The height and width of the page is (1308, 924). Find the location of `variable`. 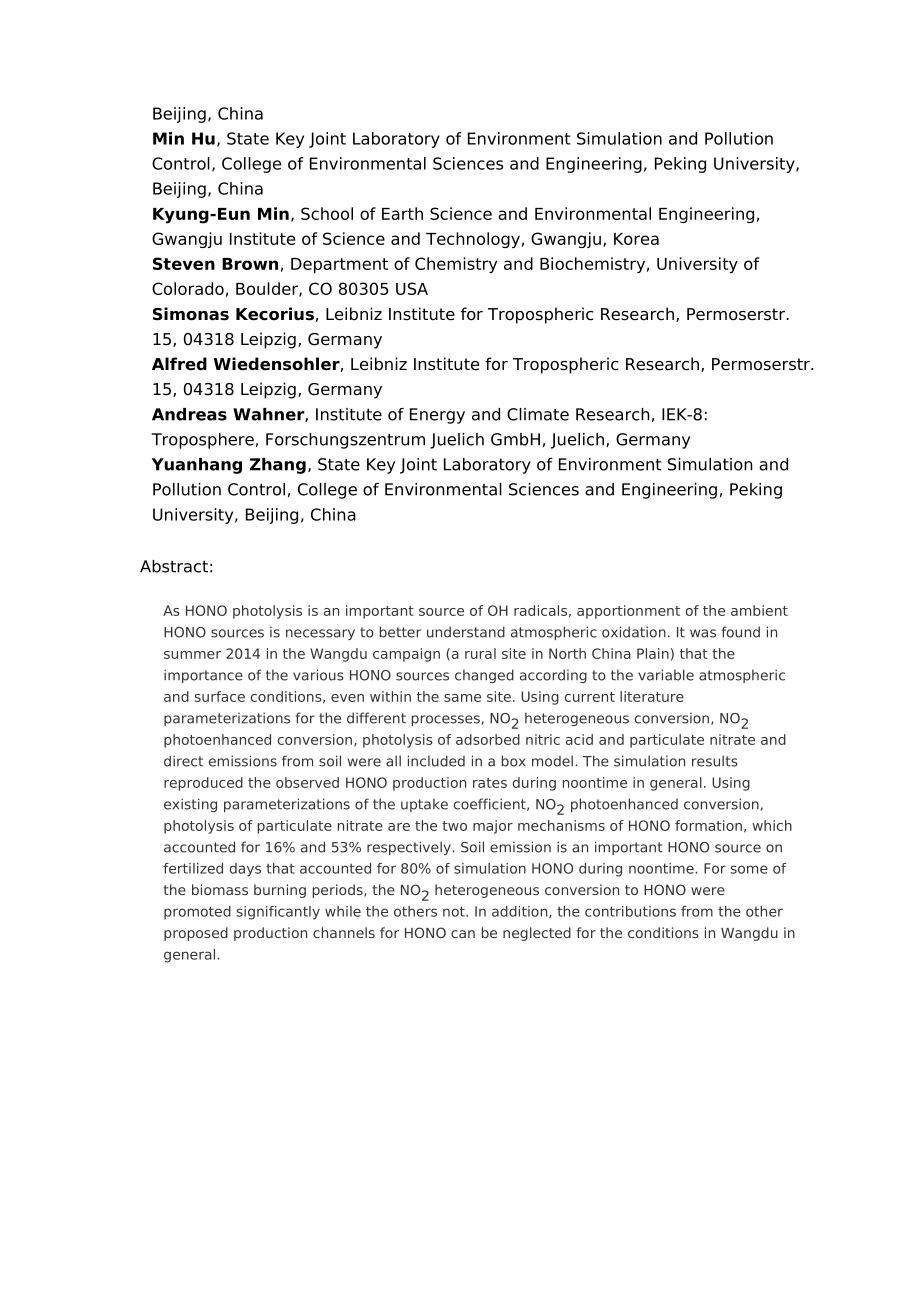

variable is located at coordinates (666, 675).
